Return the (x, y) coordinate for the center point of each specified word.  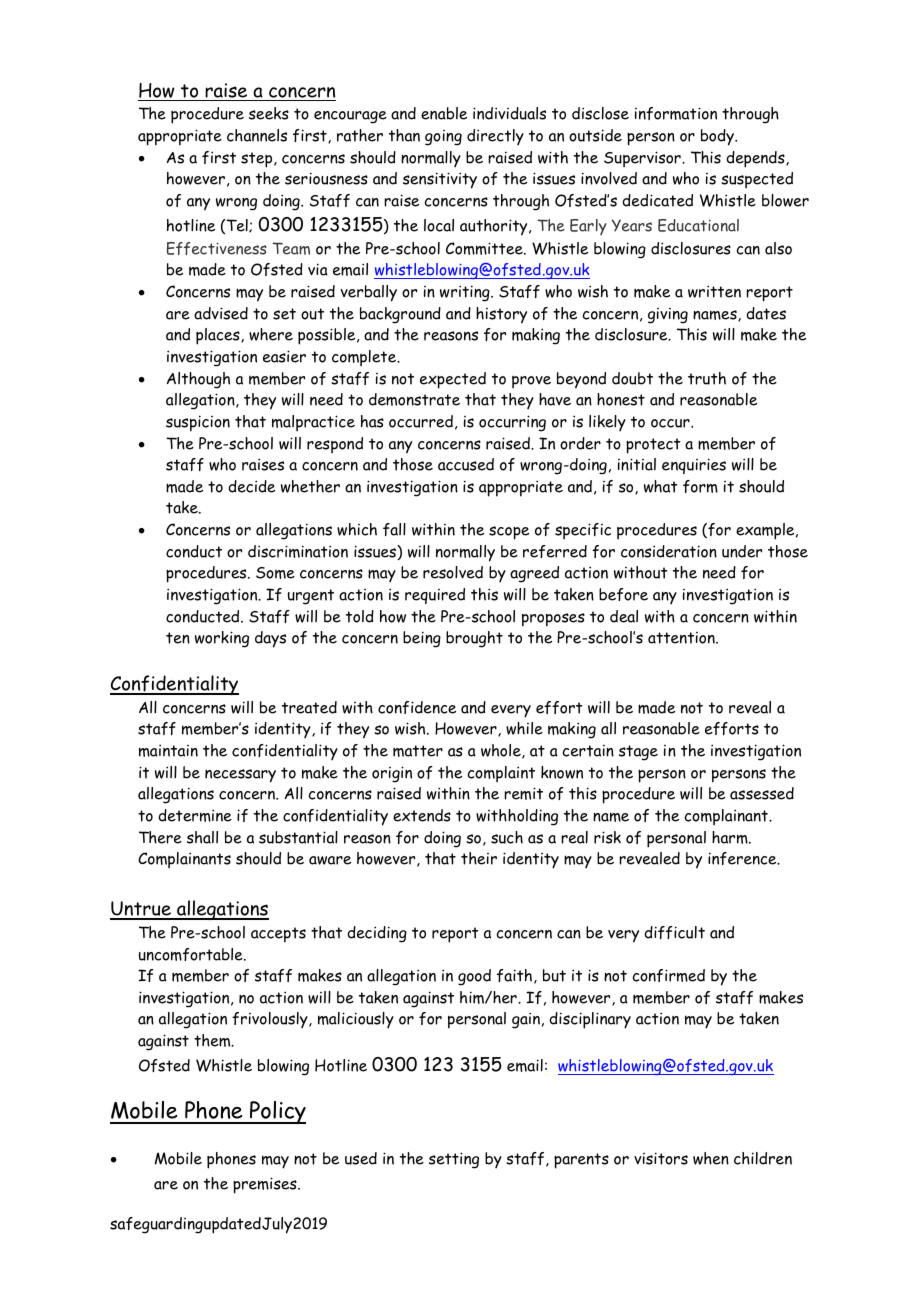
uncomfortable (192, 954)
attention (682, 638)
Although (198, 380)
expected (453, 380)
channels (257, 135)
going (443, 138)
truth (707, 378)
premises (266, 1185)
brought (474, 639)
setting (454, 1160)
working (222, 639)
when (711, 1158)
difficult (674, 932)
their (479, 858)
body (718, 137)
